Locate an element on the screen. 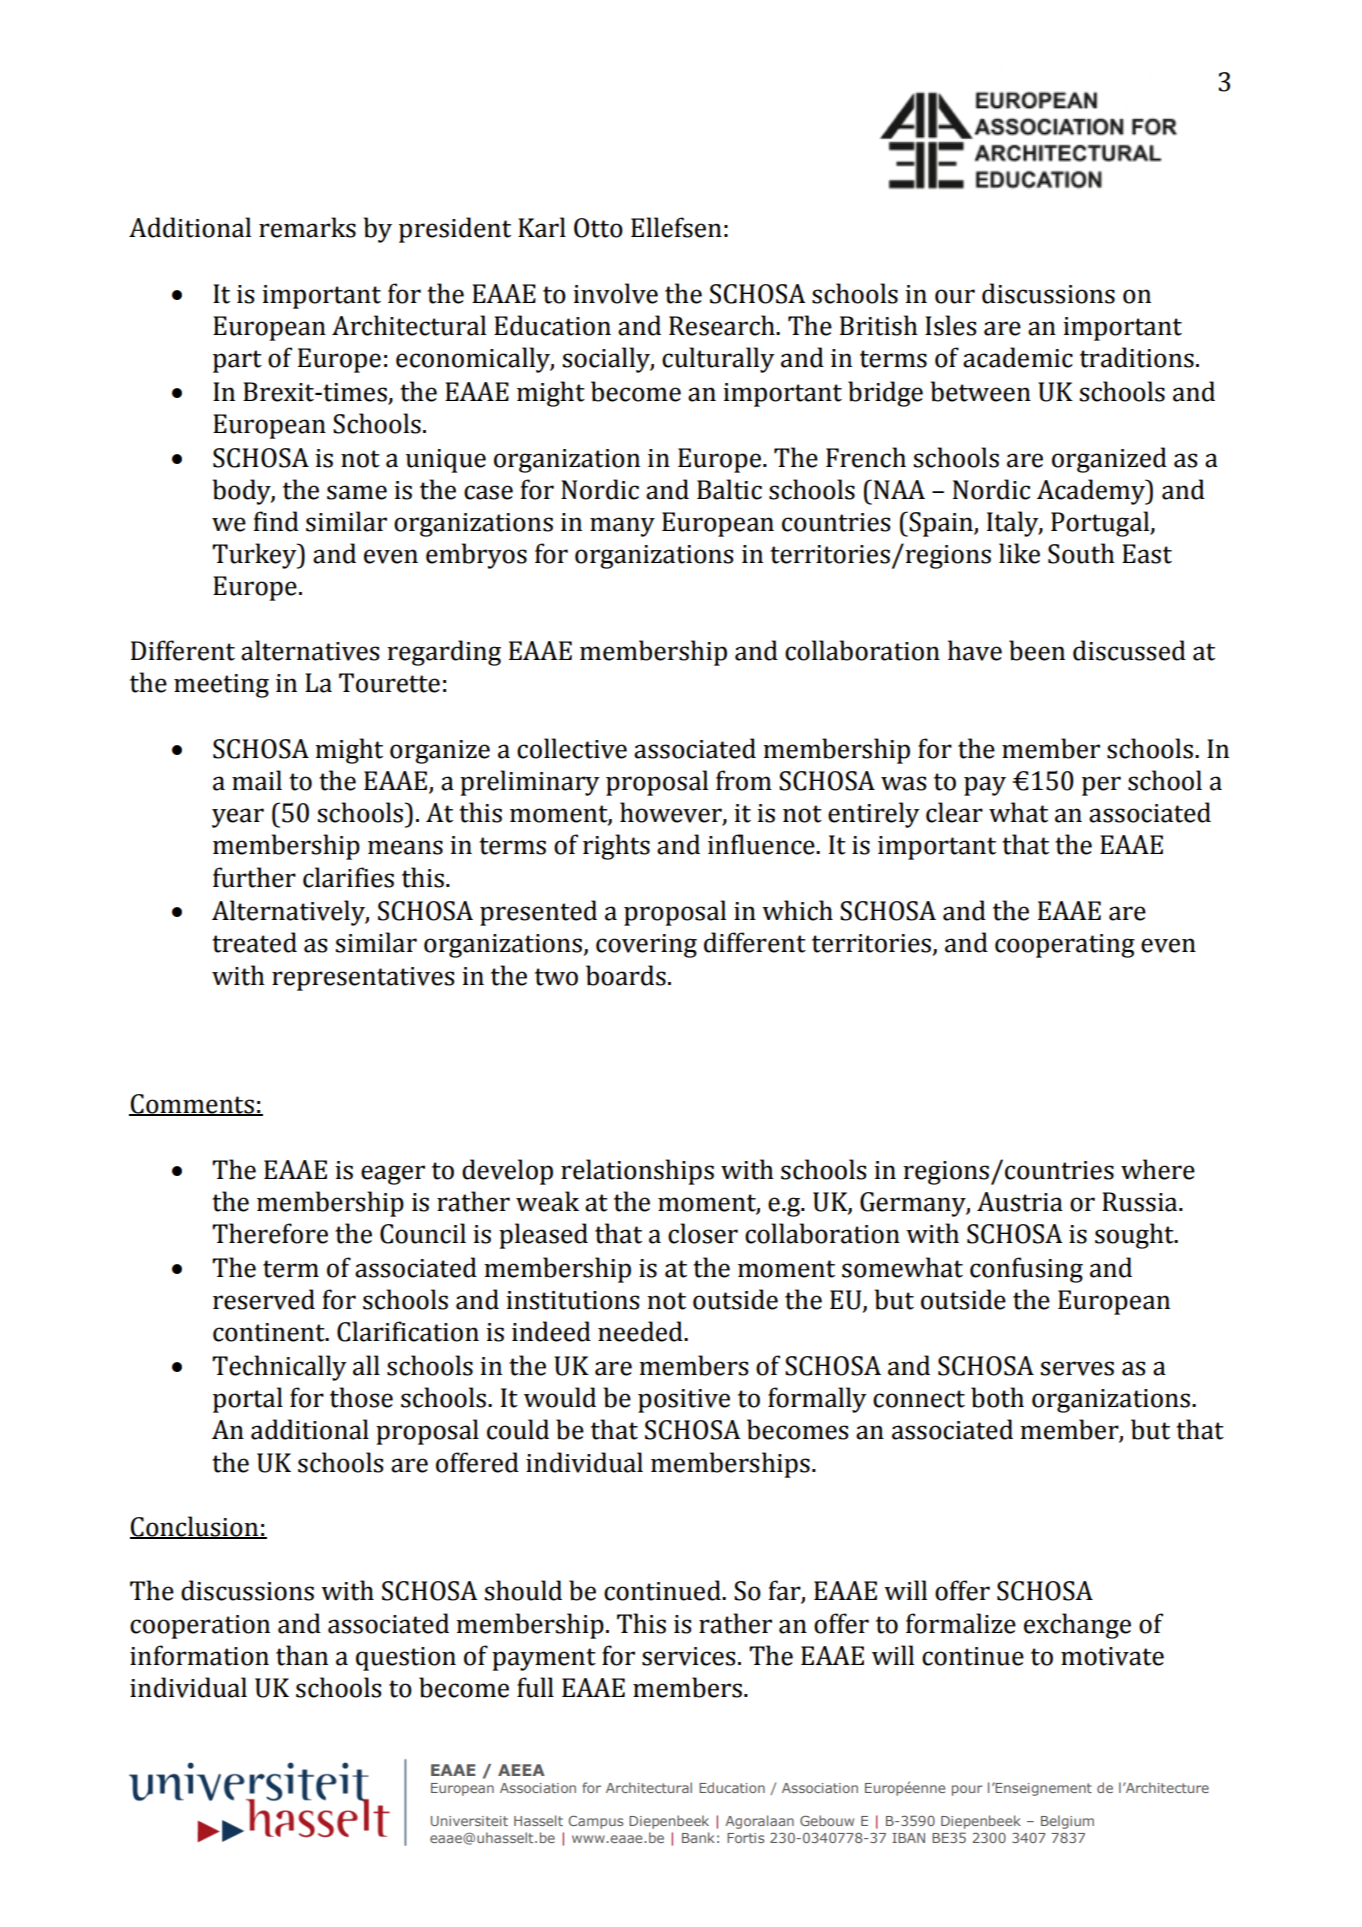  than is located at coordinates (302, 1655).
